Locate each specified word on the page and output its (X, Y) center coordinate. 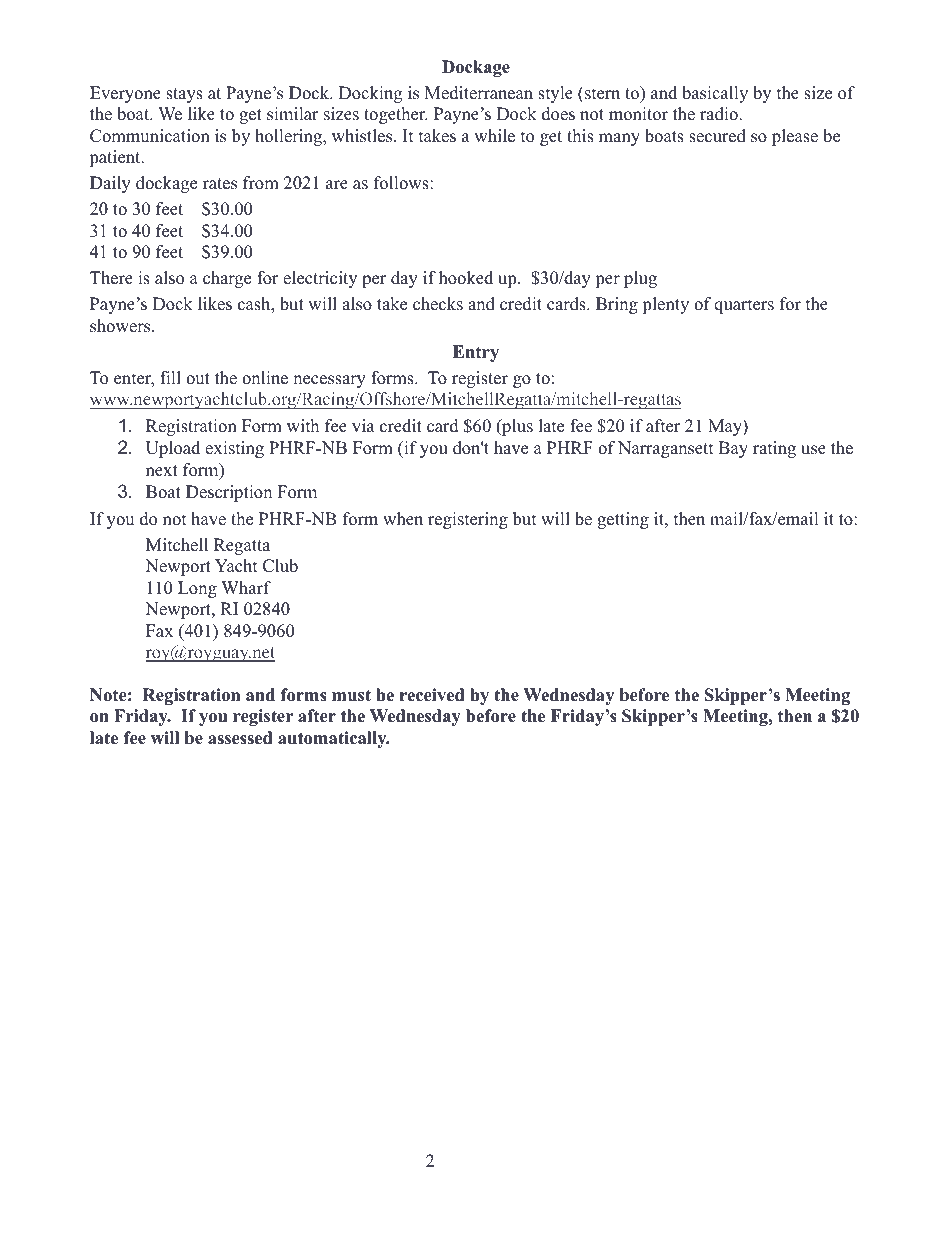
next (162, 471)
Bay (733, 449)
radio (720, 114)
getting (623, 520)
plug (640, 279)
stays (184, 95)
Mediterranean (479, 93)
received (432, 695)
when (403, 519)
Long (197, 589)
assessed (240, 738)
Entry (476, 353)
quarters (744, 306)
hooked (466, 278)
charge (227, 279)
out (198, 379)
